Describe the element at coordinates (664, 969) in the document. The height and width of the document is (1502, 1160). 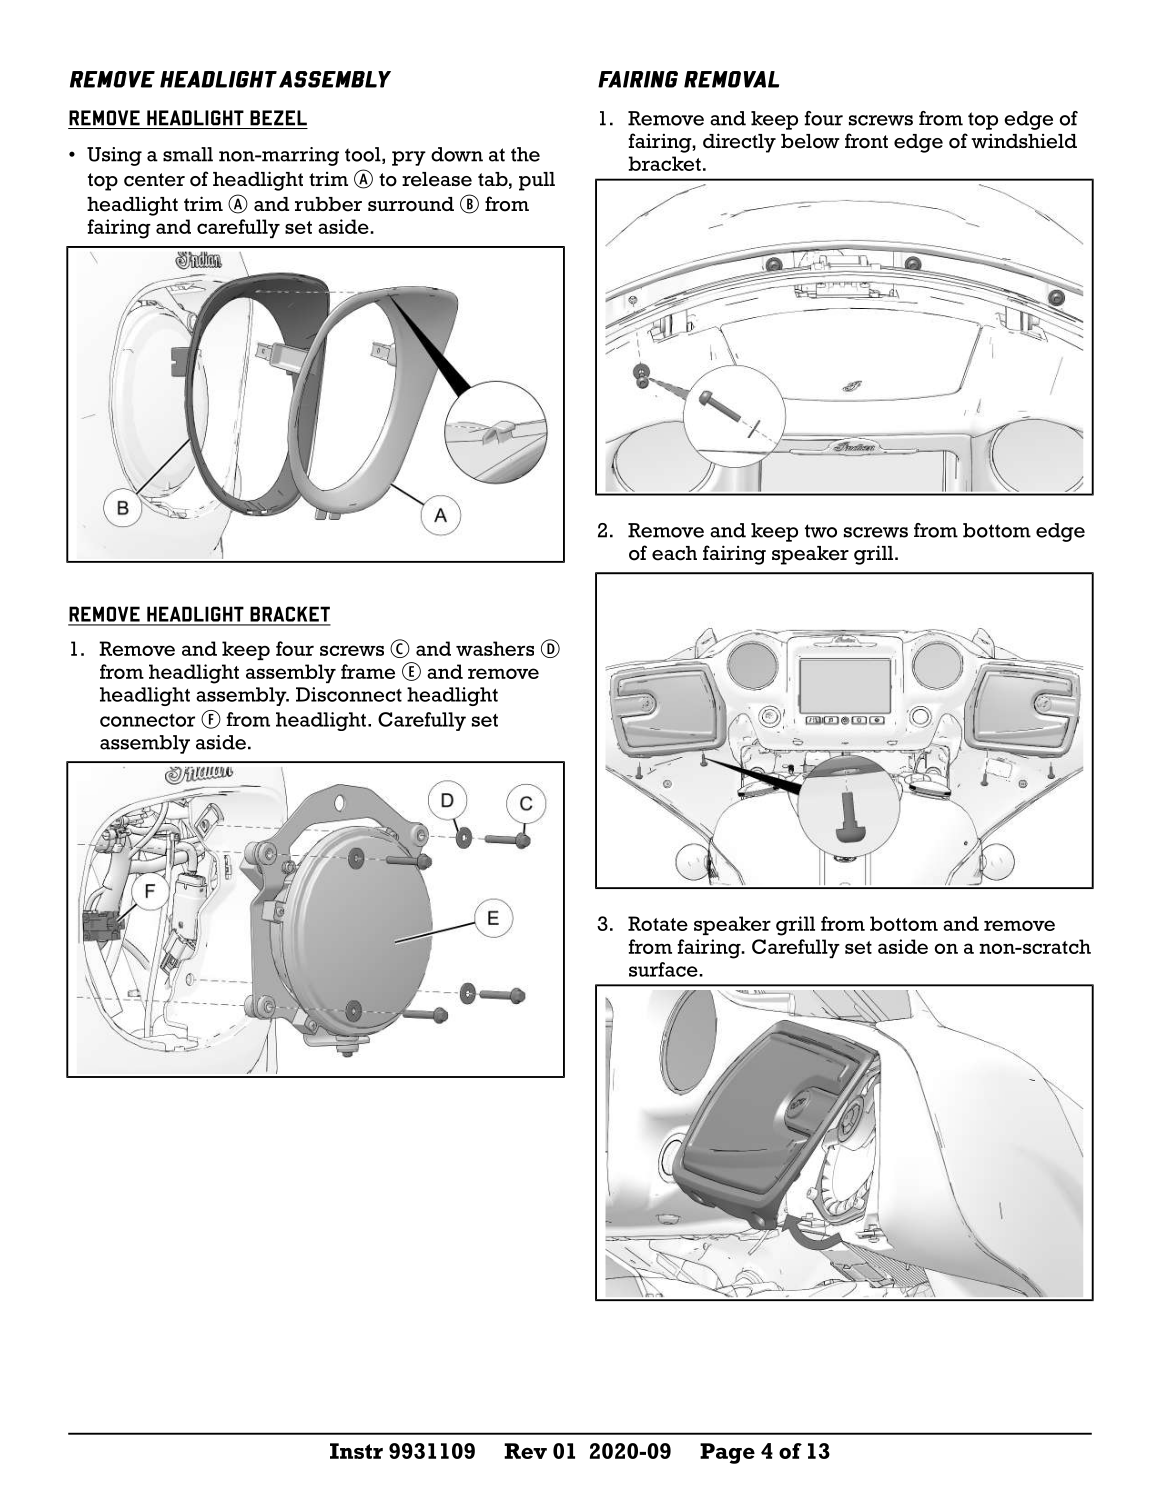
I see `surface` at that location.
